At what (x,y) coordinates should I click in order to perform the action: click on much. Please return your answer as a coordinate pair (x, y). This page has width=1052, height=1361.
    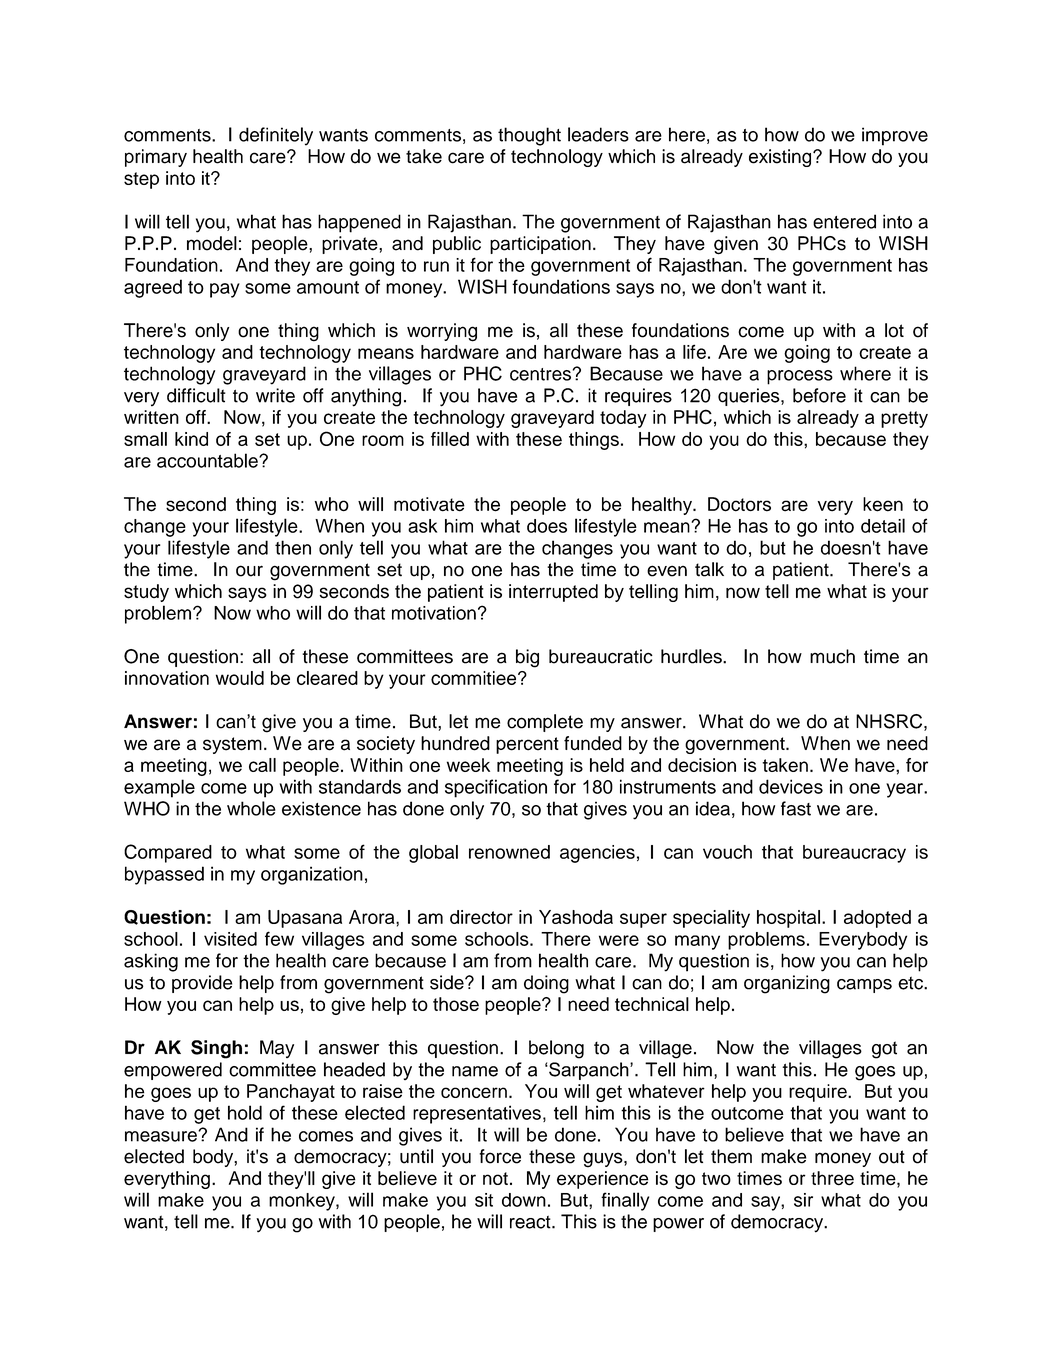
    Looking at the image, I should click on (832, 656).
